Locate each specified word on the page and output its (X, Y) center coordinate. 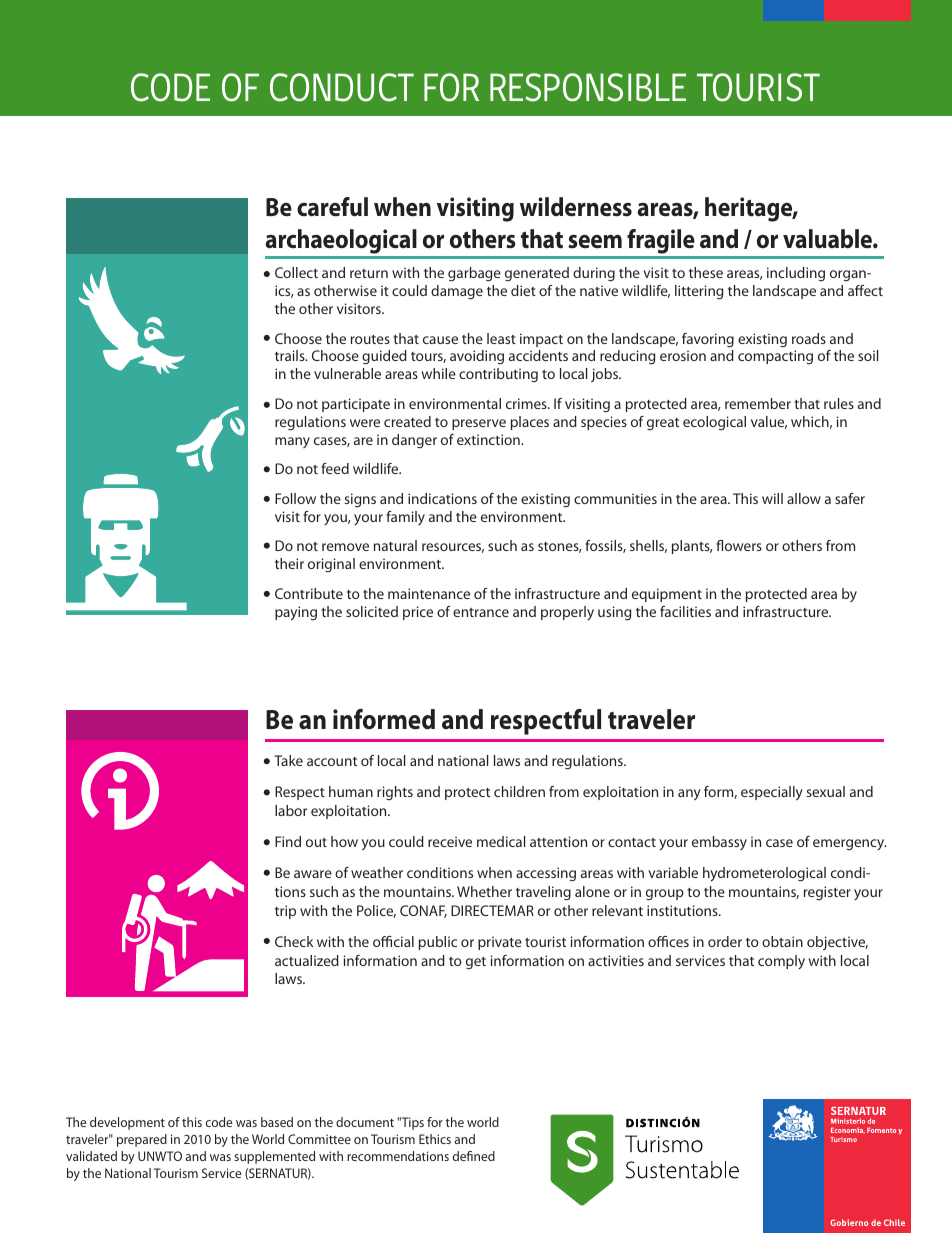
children (519, 791)
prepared (142, 1140)
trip (285, 912)
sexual (825, 791)
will (772, 498)
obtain (782, 941)
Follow (295, 498)
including (796, 274)
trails (291, 355)
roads (809, 338)
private (500, 943)
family (405, 518)
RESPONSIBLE (588, 87)
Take (288, 760)
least (501, 338)
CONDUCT (342, 87)
